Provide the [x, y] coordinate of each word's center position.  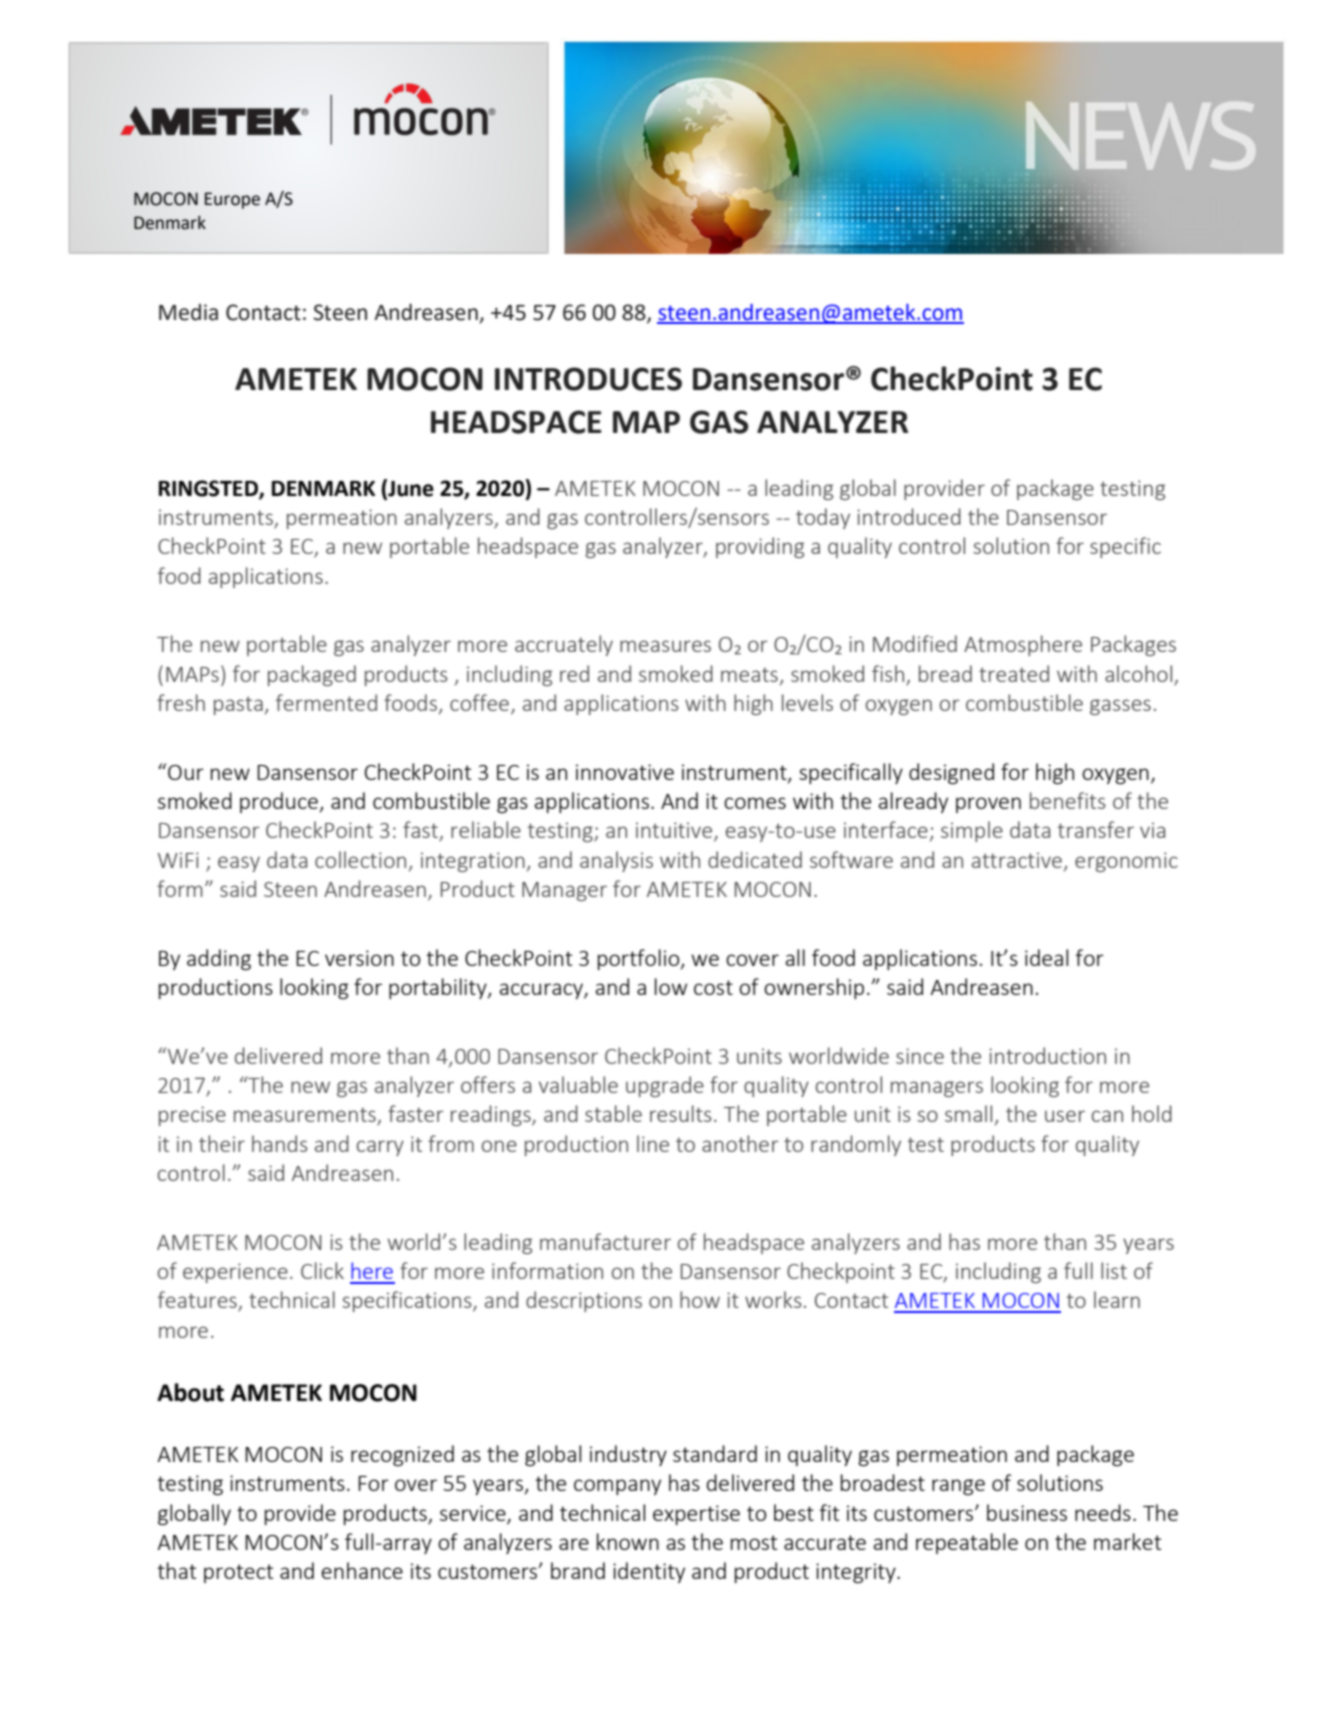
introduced [909, 516]
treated [1014, 673]
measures [665, 646]
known [628, 1541]
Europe [232, 200]
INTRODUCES [588, 379]
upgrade [665, 1086]
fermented [326, 702]
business [1027, 1512]
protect [238, 1573]
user [1065, 1116]
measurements [306, 1116]
